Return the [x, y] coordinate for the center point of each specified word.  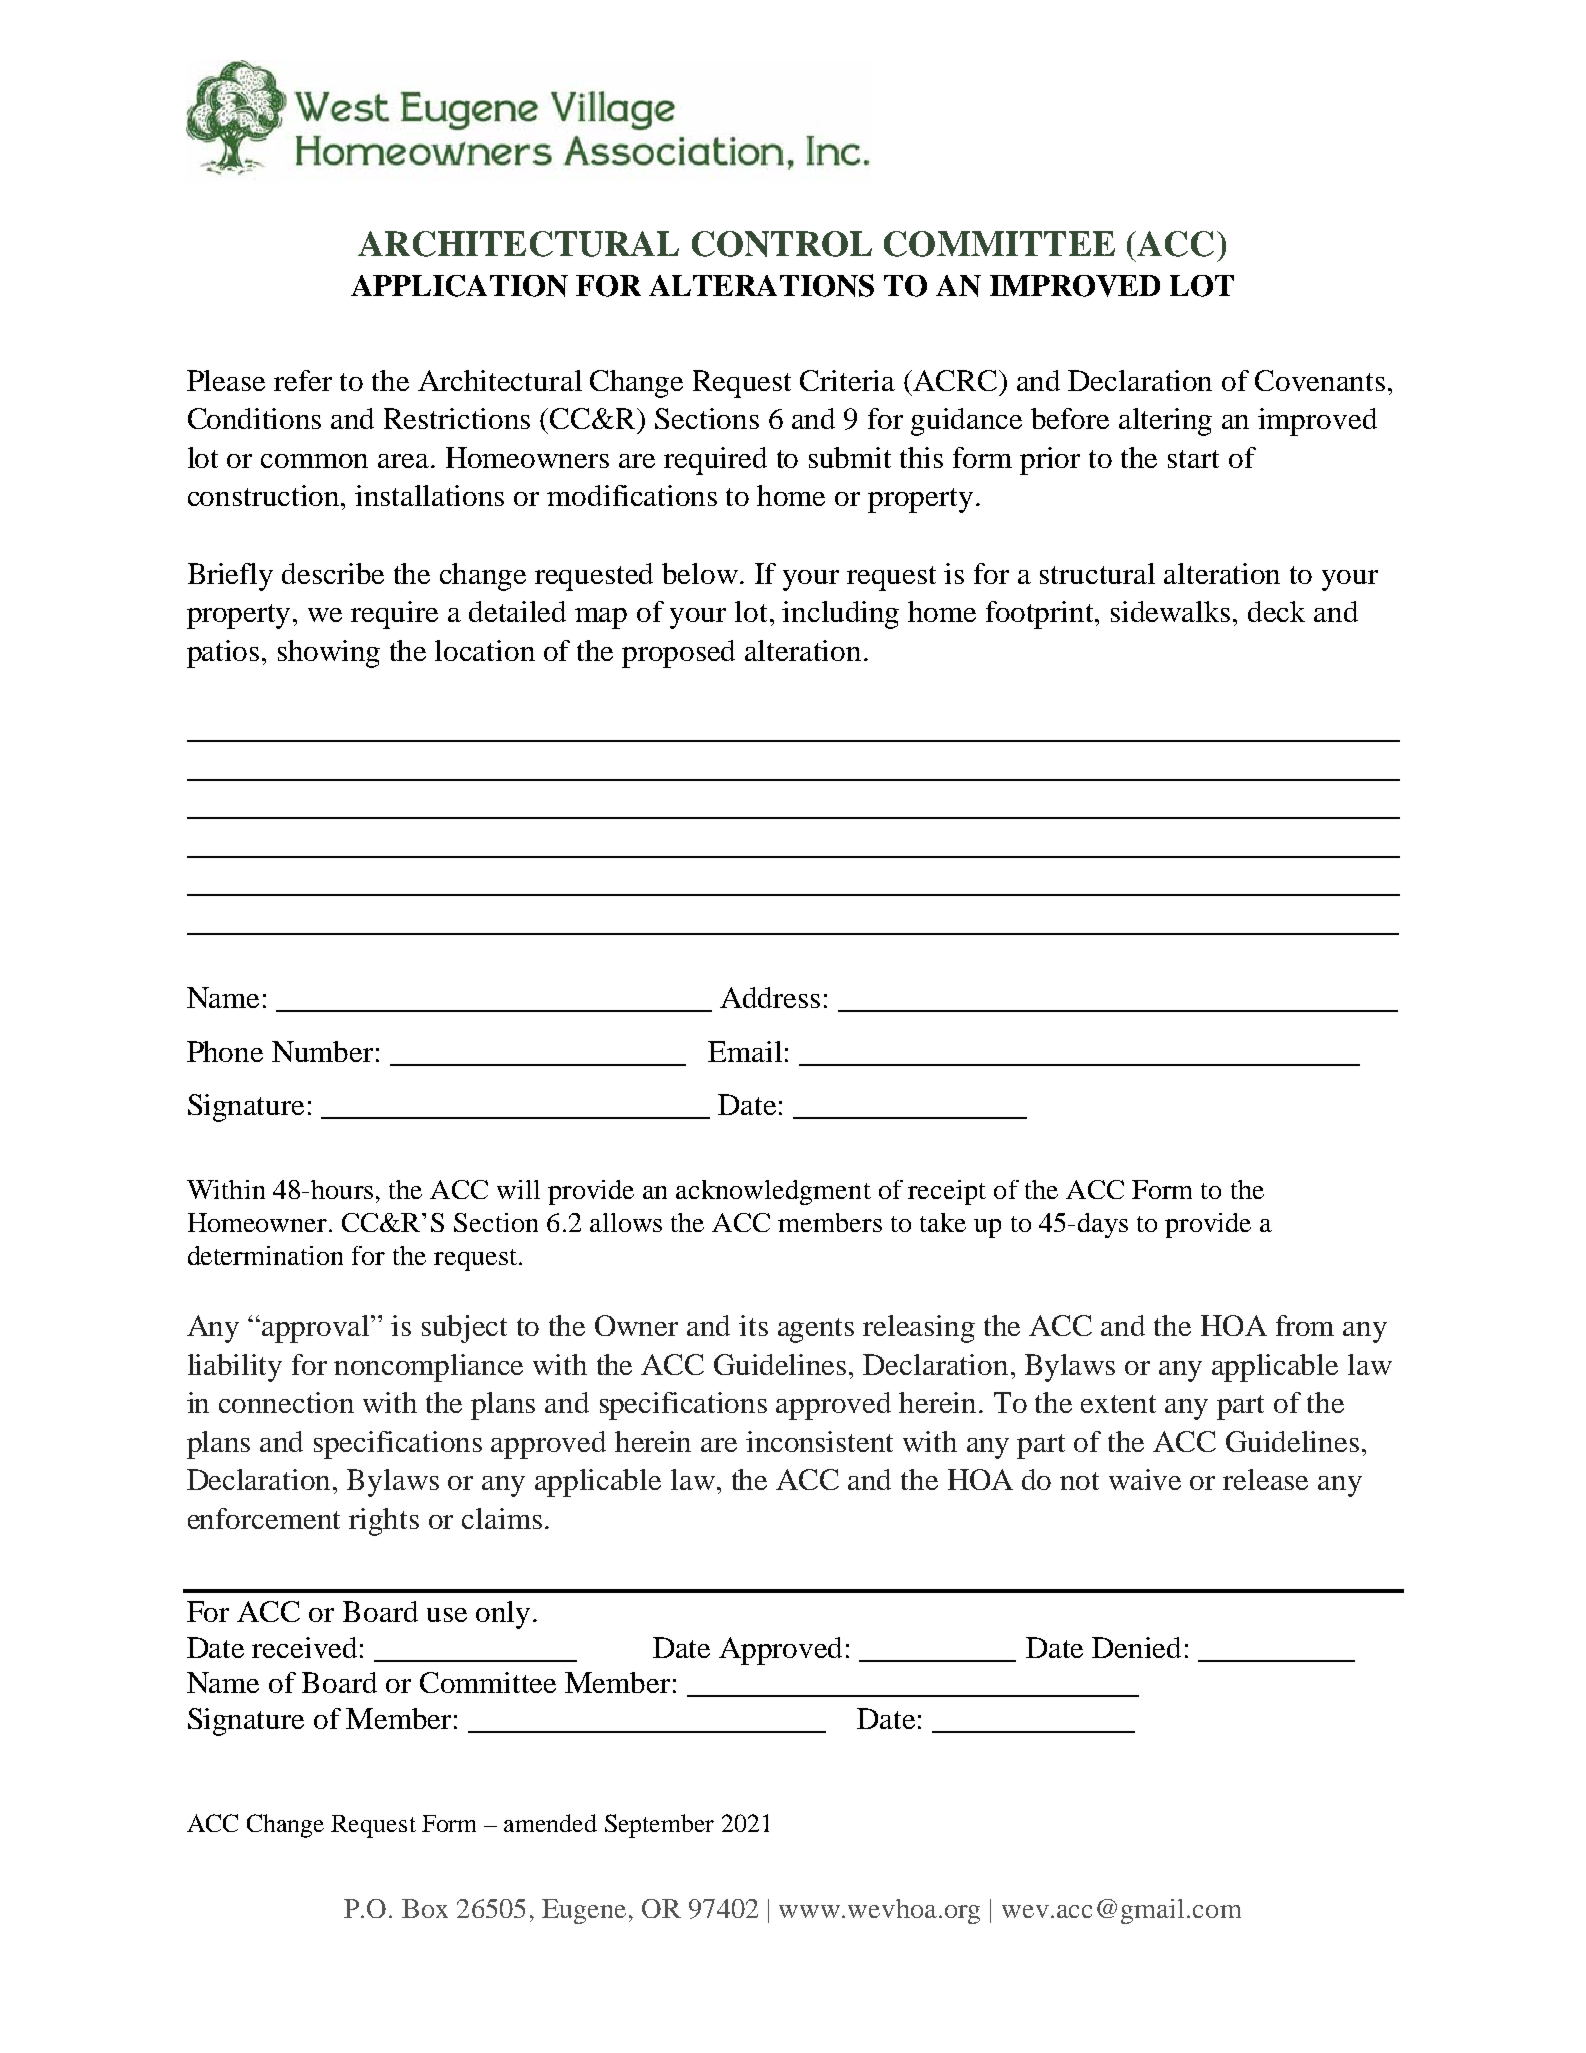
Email [745, 1051]
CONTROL [782, 244]
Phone [225, 1051]
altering [1165, 422]
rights [384, 1522]
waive [1145, 1479]
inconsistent [819, 1441]
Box [425, 1908]
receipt [947, 1192]
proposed [678, 654]
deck [1276, 611]
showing [329, 654]
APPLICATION [459, 286]
